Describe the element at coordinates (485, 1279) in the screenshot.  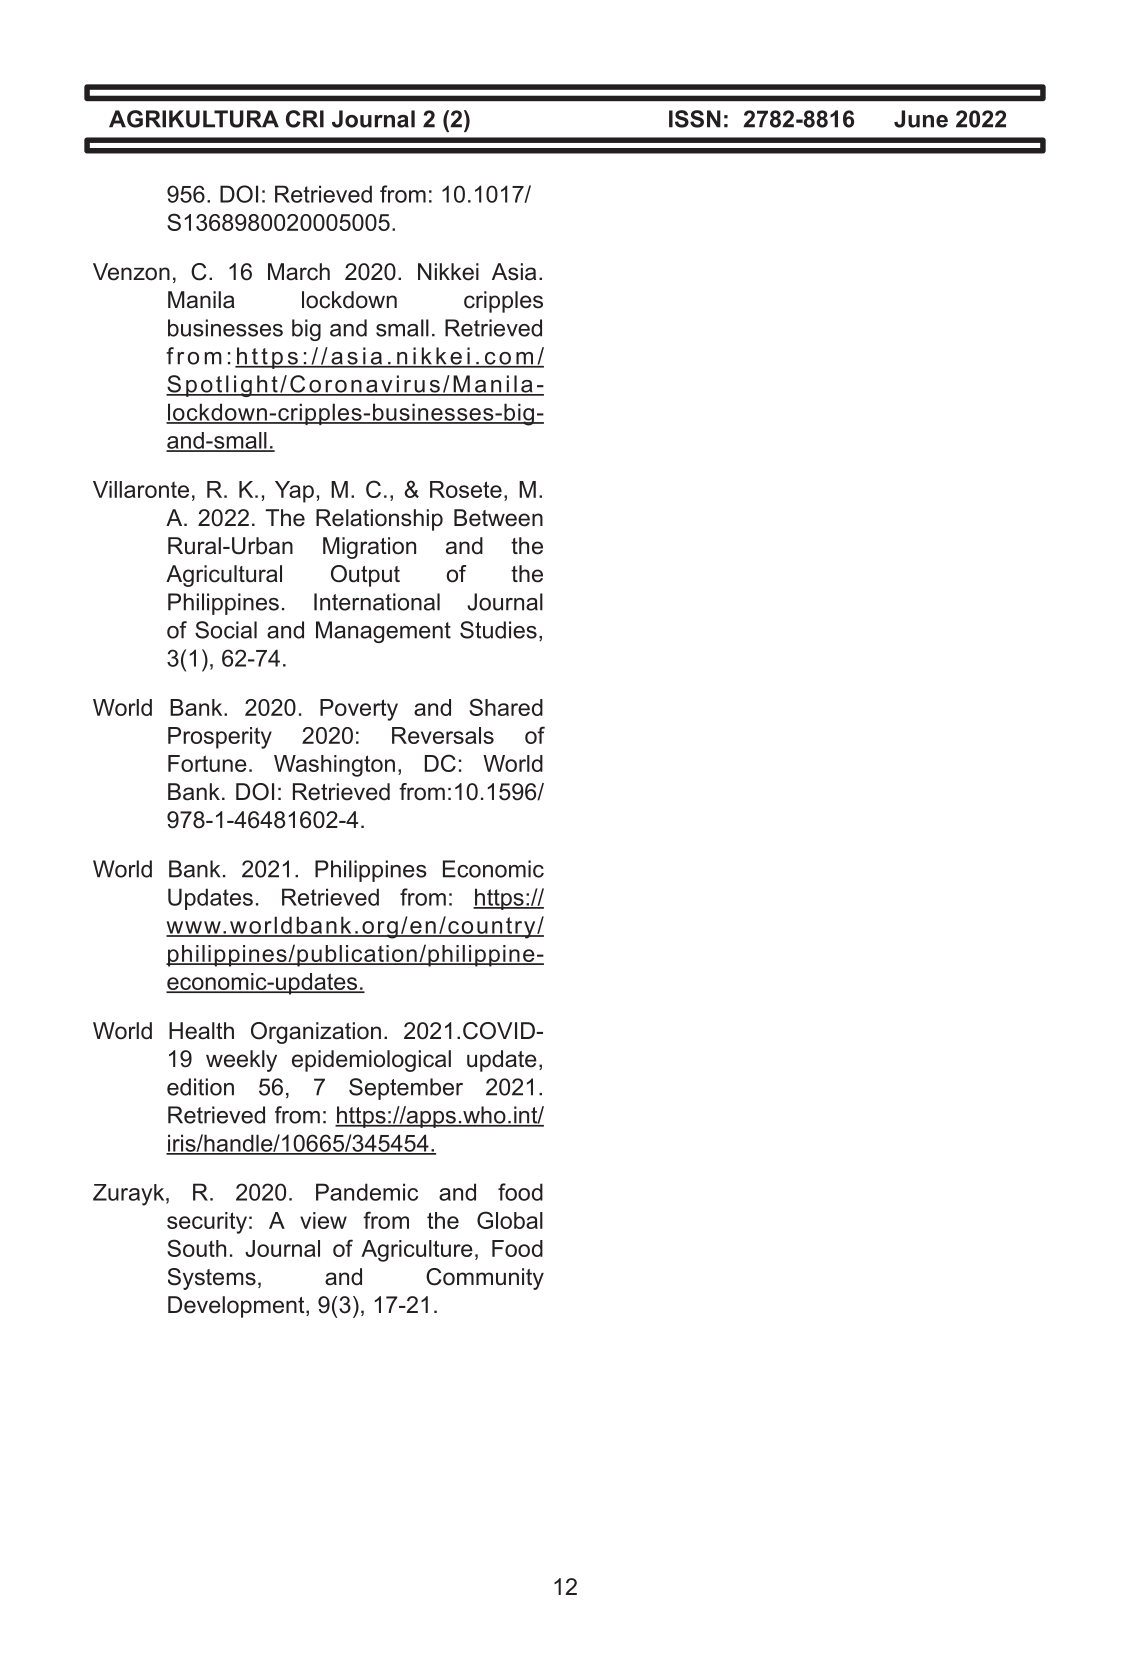
I see `Community` at that location.
